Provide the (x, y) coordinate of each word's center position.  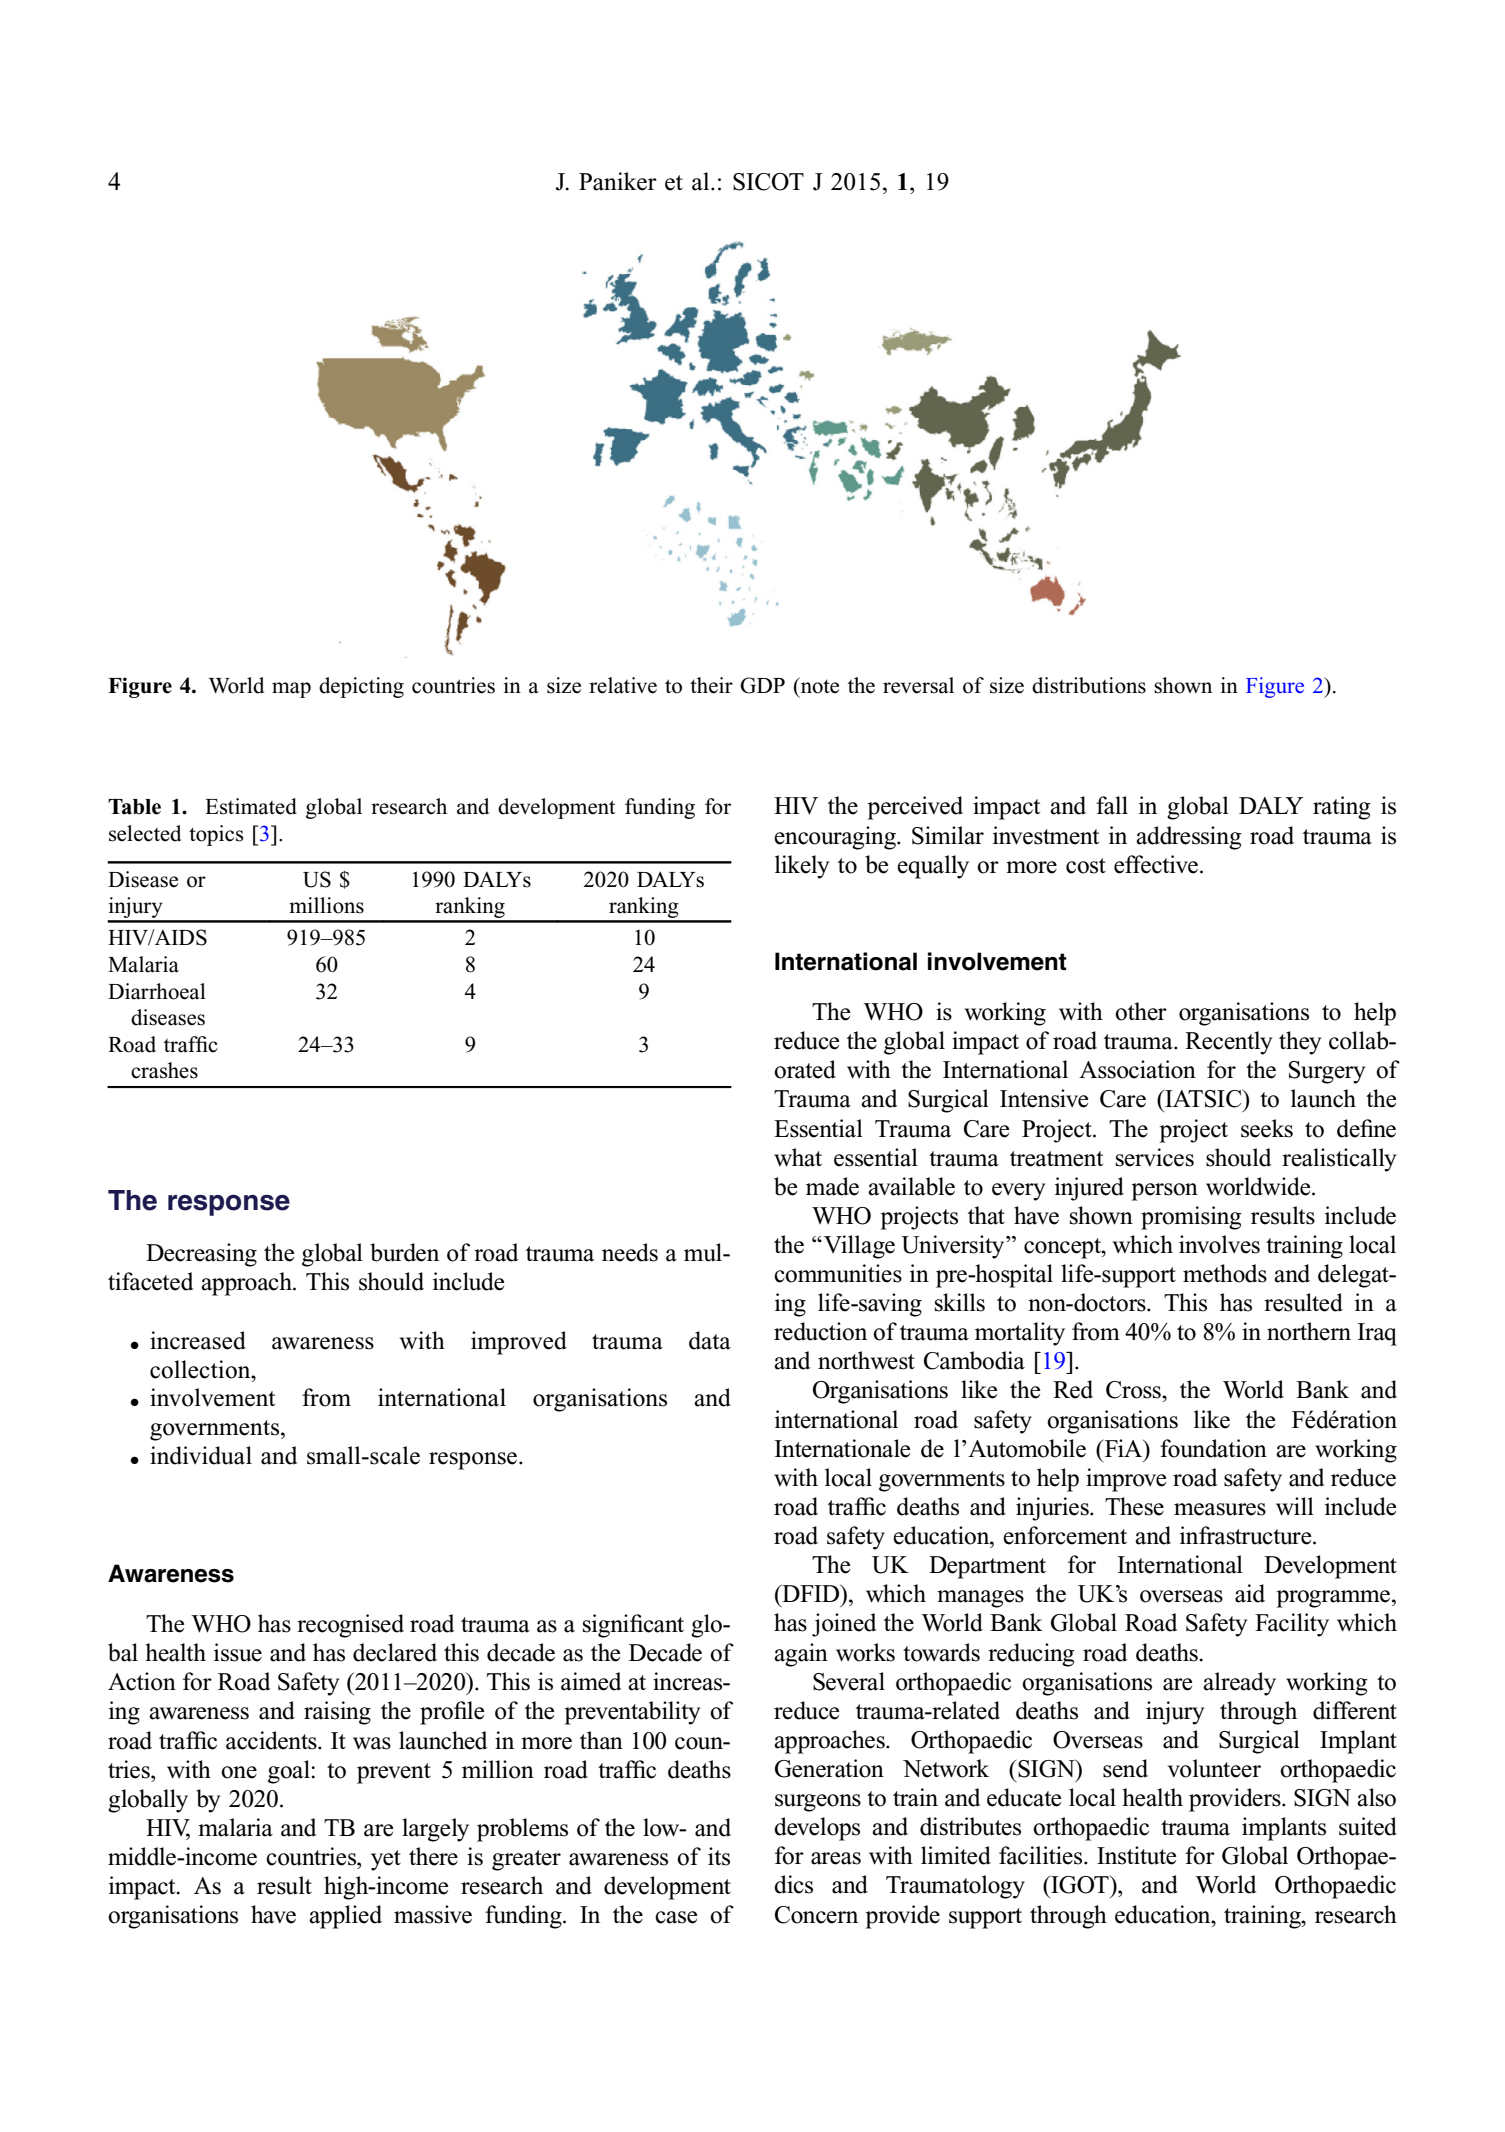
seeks (1267, 1128)
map (291, 690)
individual (201, 1455)
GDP (762, 685)
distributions (1089, 685)
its (719, 1856)
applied (345, 1917)
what (798, 1157)
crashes (164, 1070)
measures (1220, 1509)
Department (987, 1567)
